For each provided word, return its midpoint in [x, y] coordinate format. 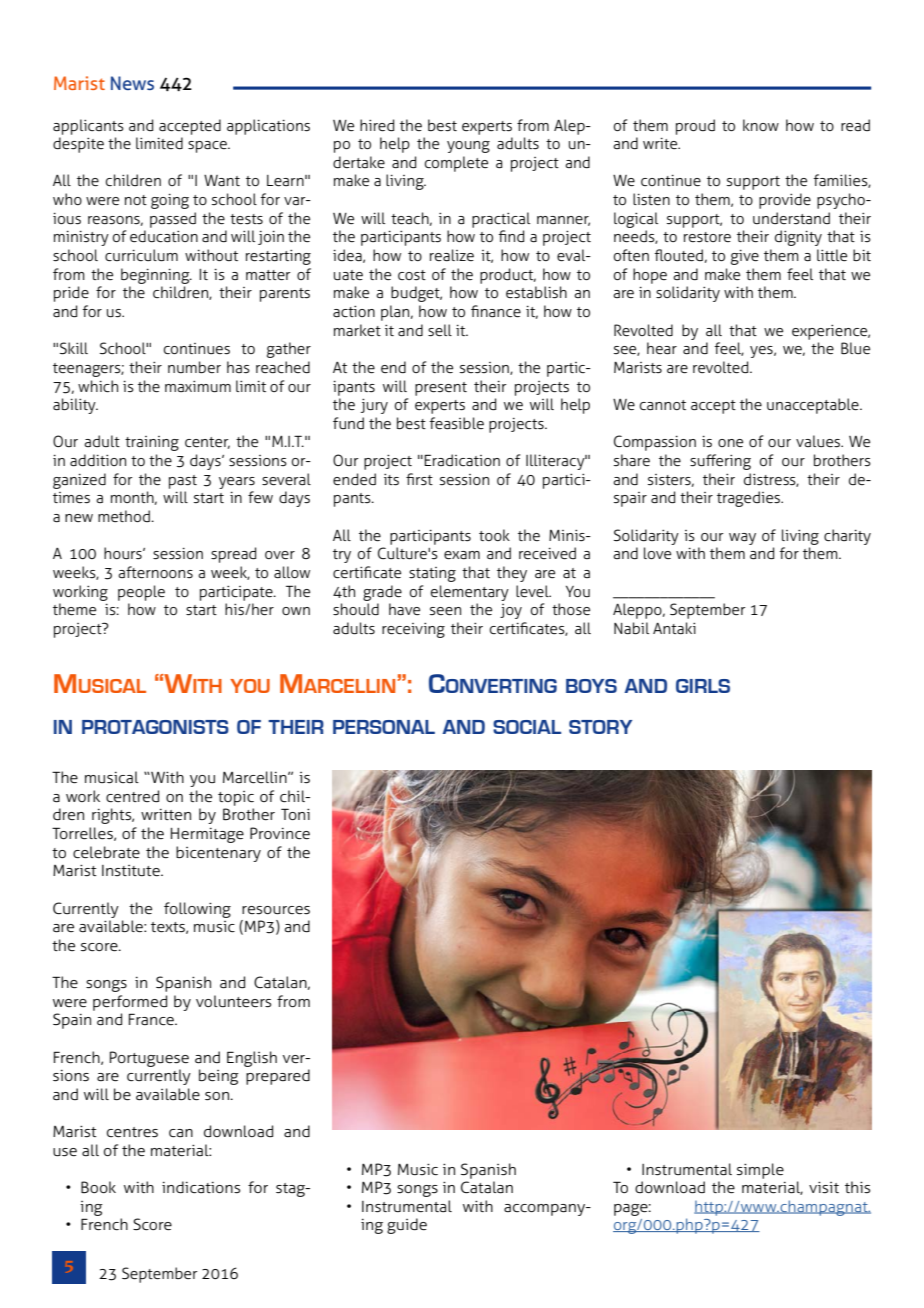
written [166, 814]
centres [132, 1132]
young [468, 147]
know [761, 125]
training [152, 443]
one [730, 443]
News [132, 83]
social [527, 727]
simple [760, 1171]
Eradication [462, 460]
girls [703, 686]
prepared [278, 1077]
